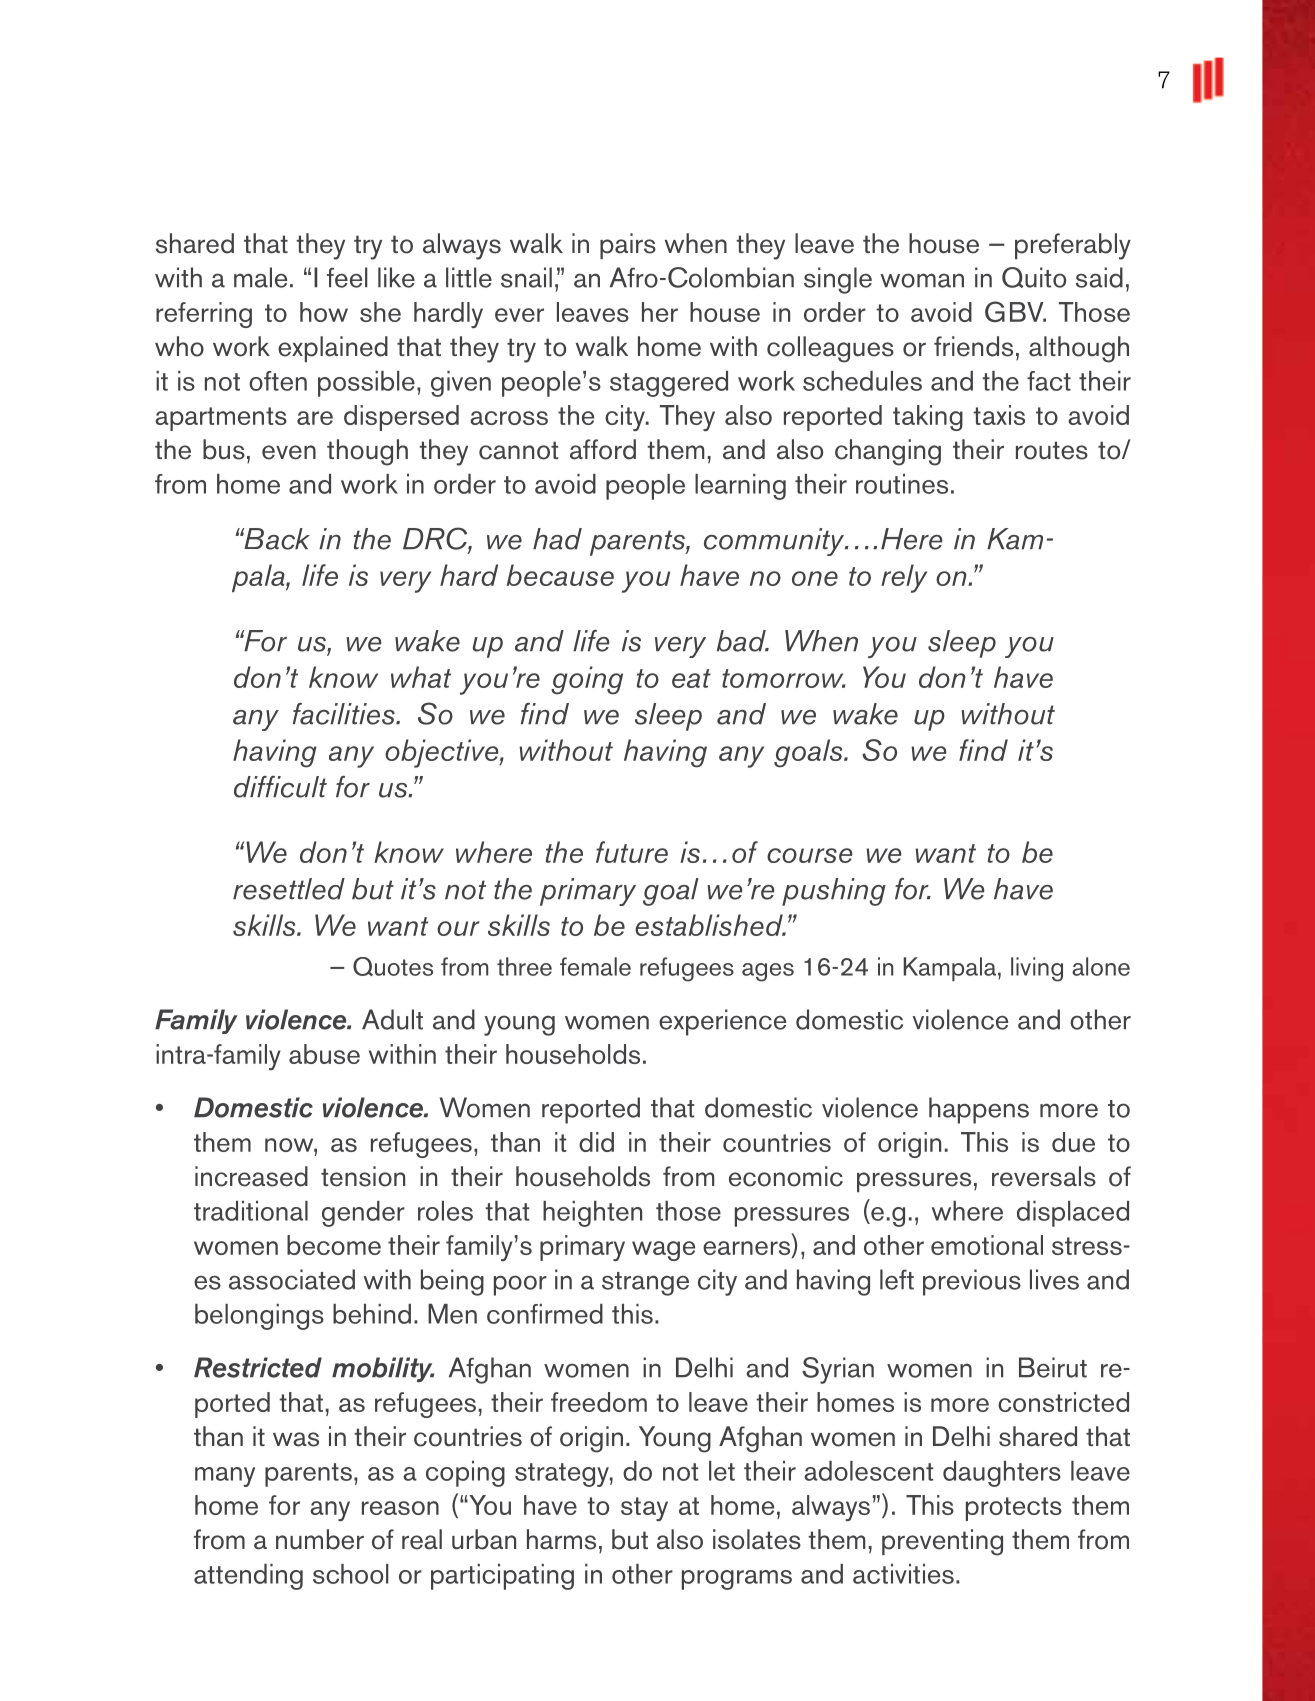 This screenshot has width=1315, height=1701. What do you see at coordinates (987, 1245) in the screenshot?
I see `emotional` at bounding box center [987, 1245].
